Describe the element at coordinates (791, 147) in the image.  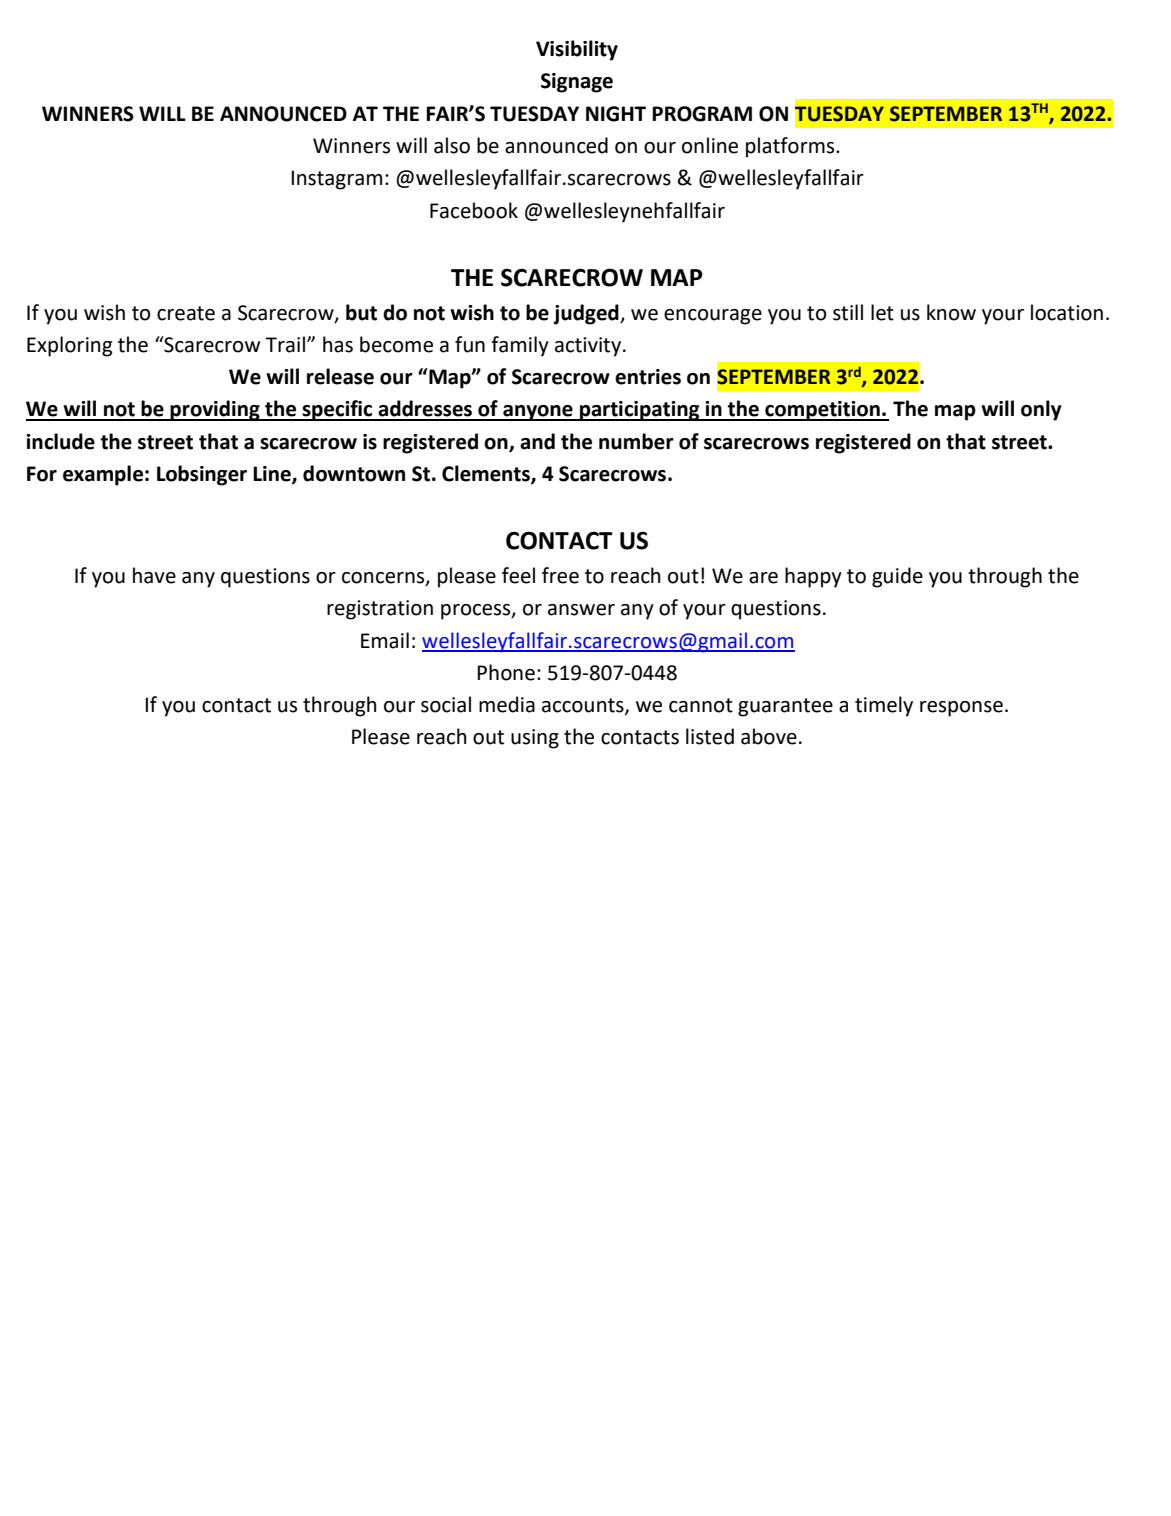
I see `platforms` at that location.
